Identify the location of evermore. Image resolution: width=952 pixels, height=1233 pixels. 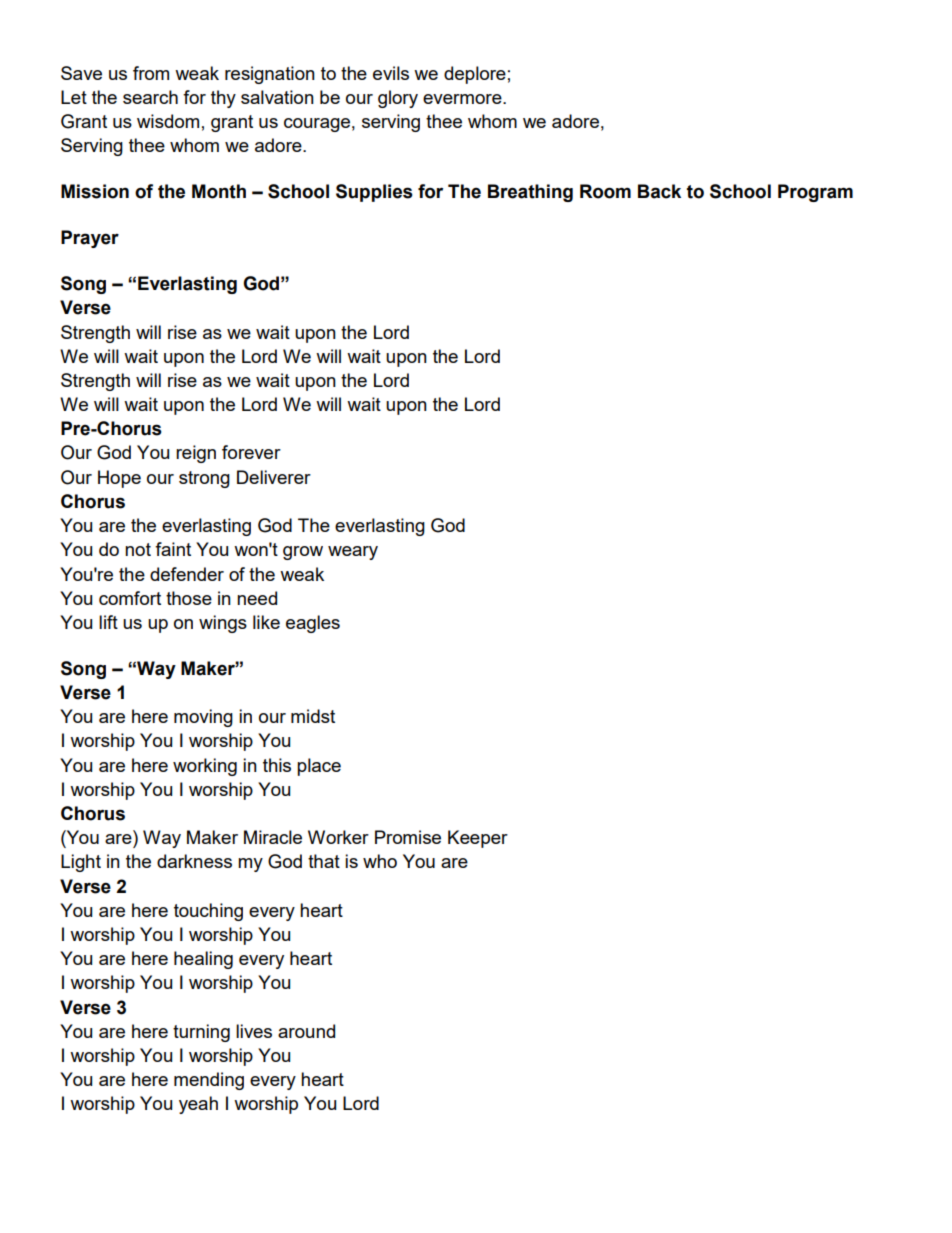
(463, 99).
